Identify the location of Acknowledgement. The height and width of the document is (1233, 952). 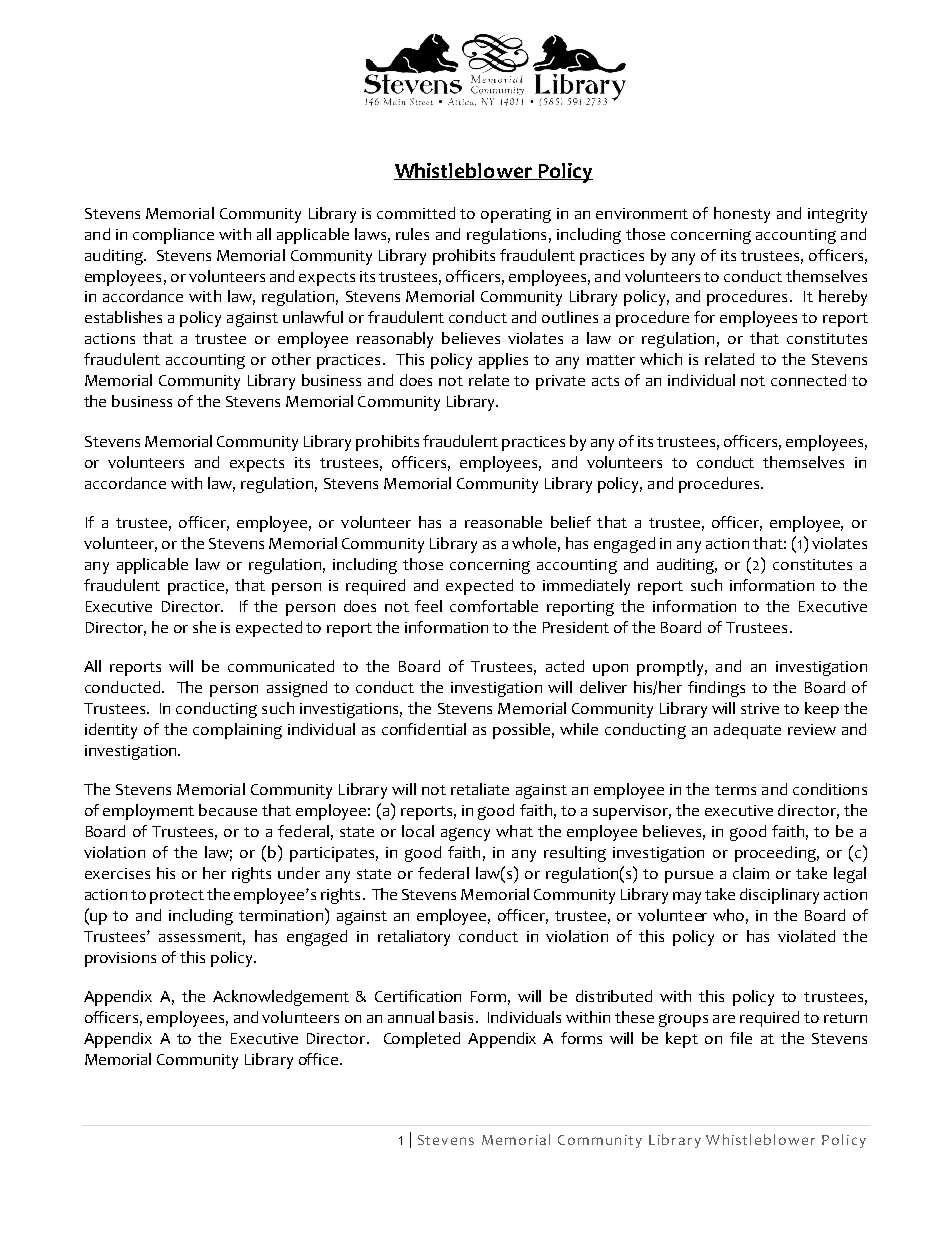
(281, 998).
